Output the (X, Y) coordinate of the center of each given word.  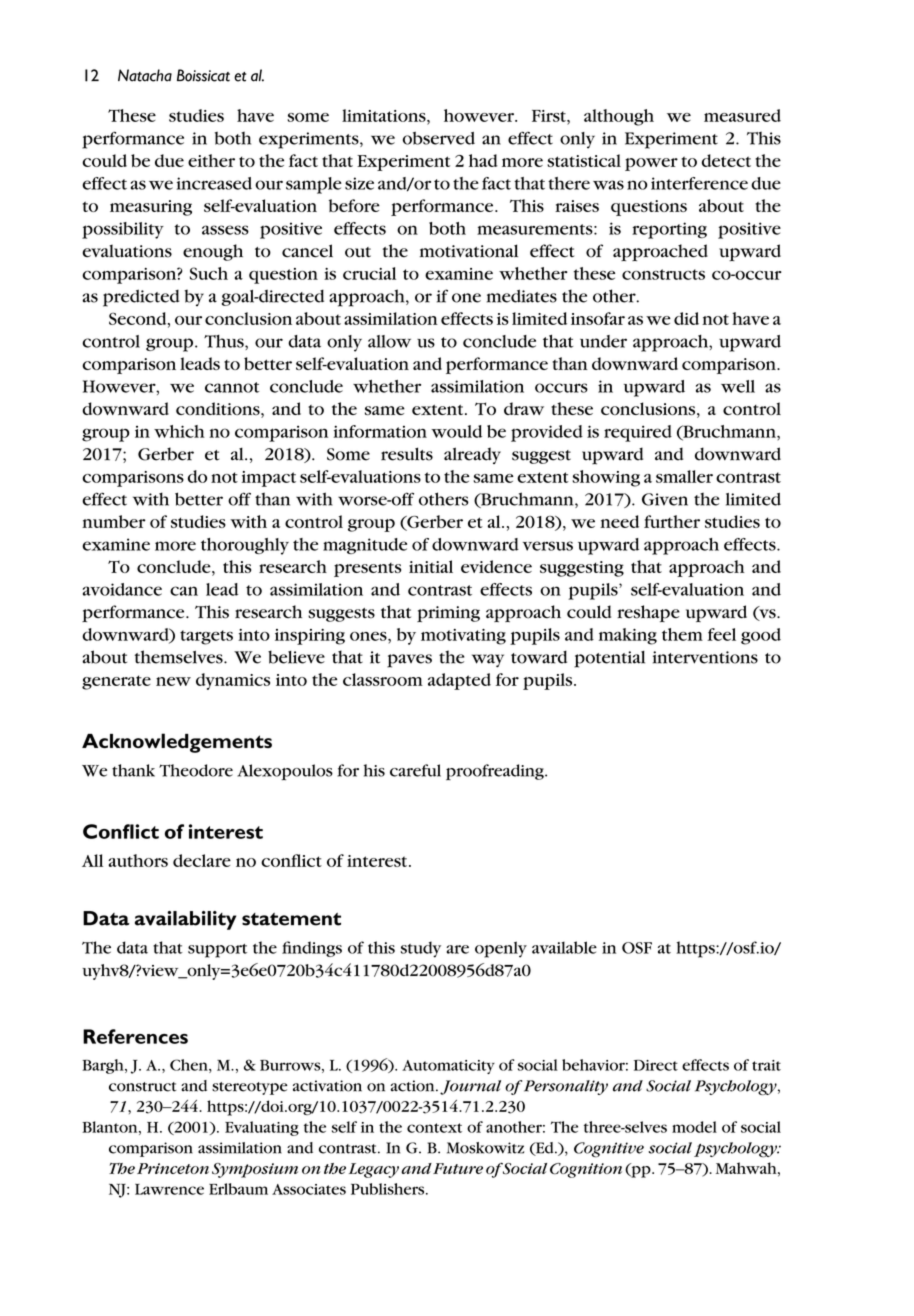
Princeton (173, 1168)
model (694, 1127)
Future (458, 1168)
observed (439, 138)
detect (726, 160)
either (211, 160)
